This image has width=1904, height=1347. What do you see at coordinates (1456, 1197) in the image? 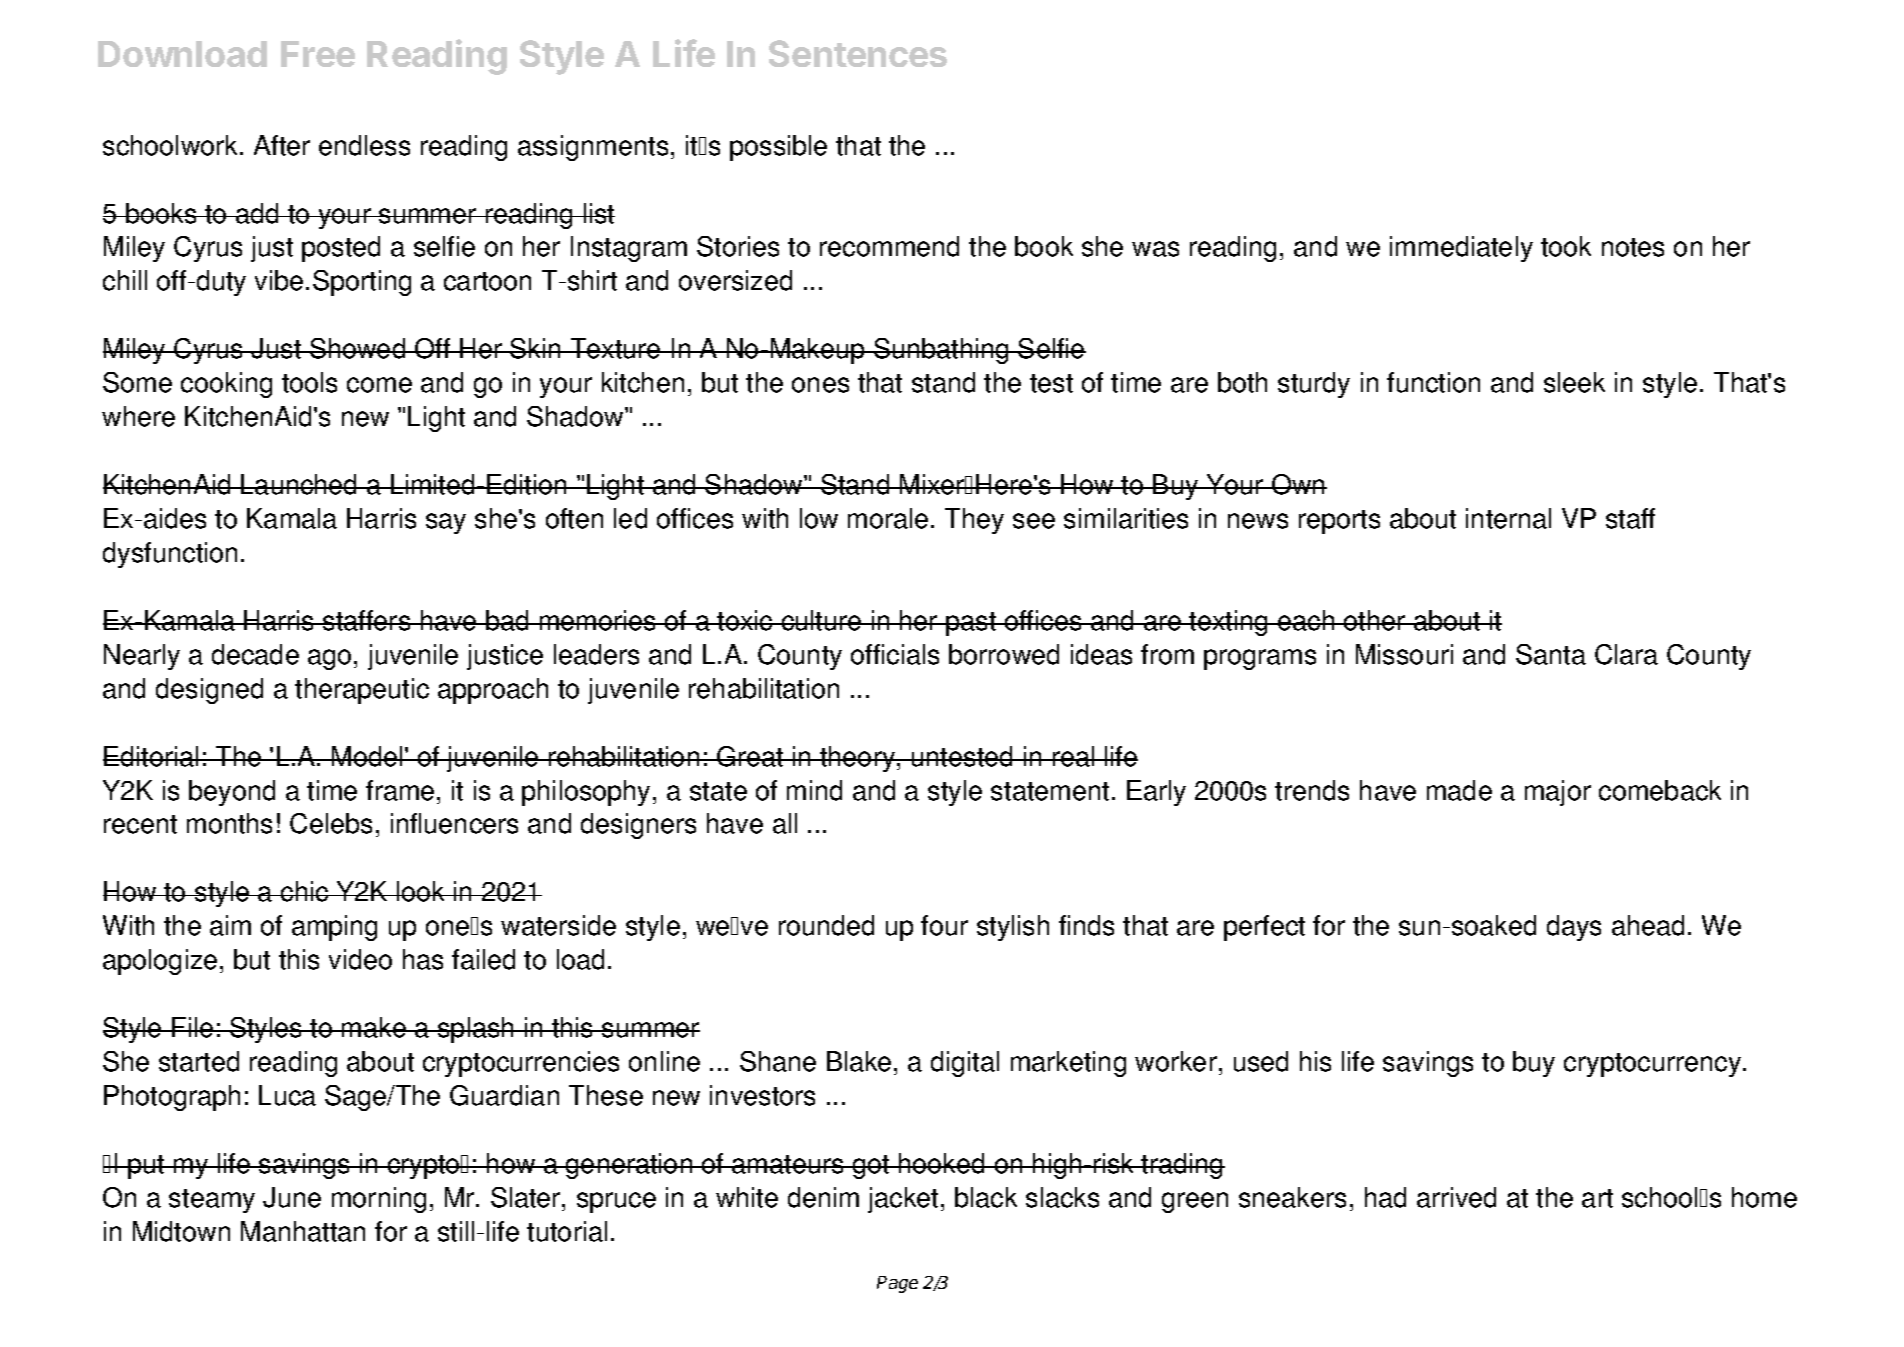
I see `arrived` at bounding box center [1456, 1197].
